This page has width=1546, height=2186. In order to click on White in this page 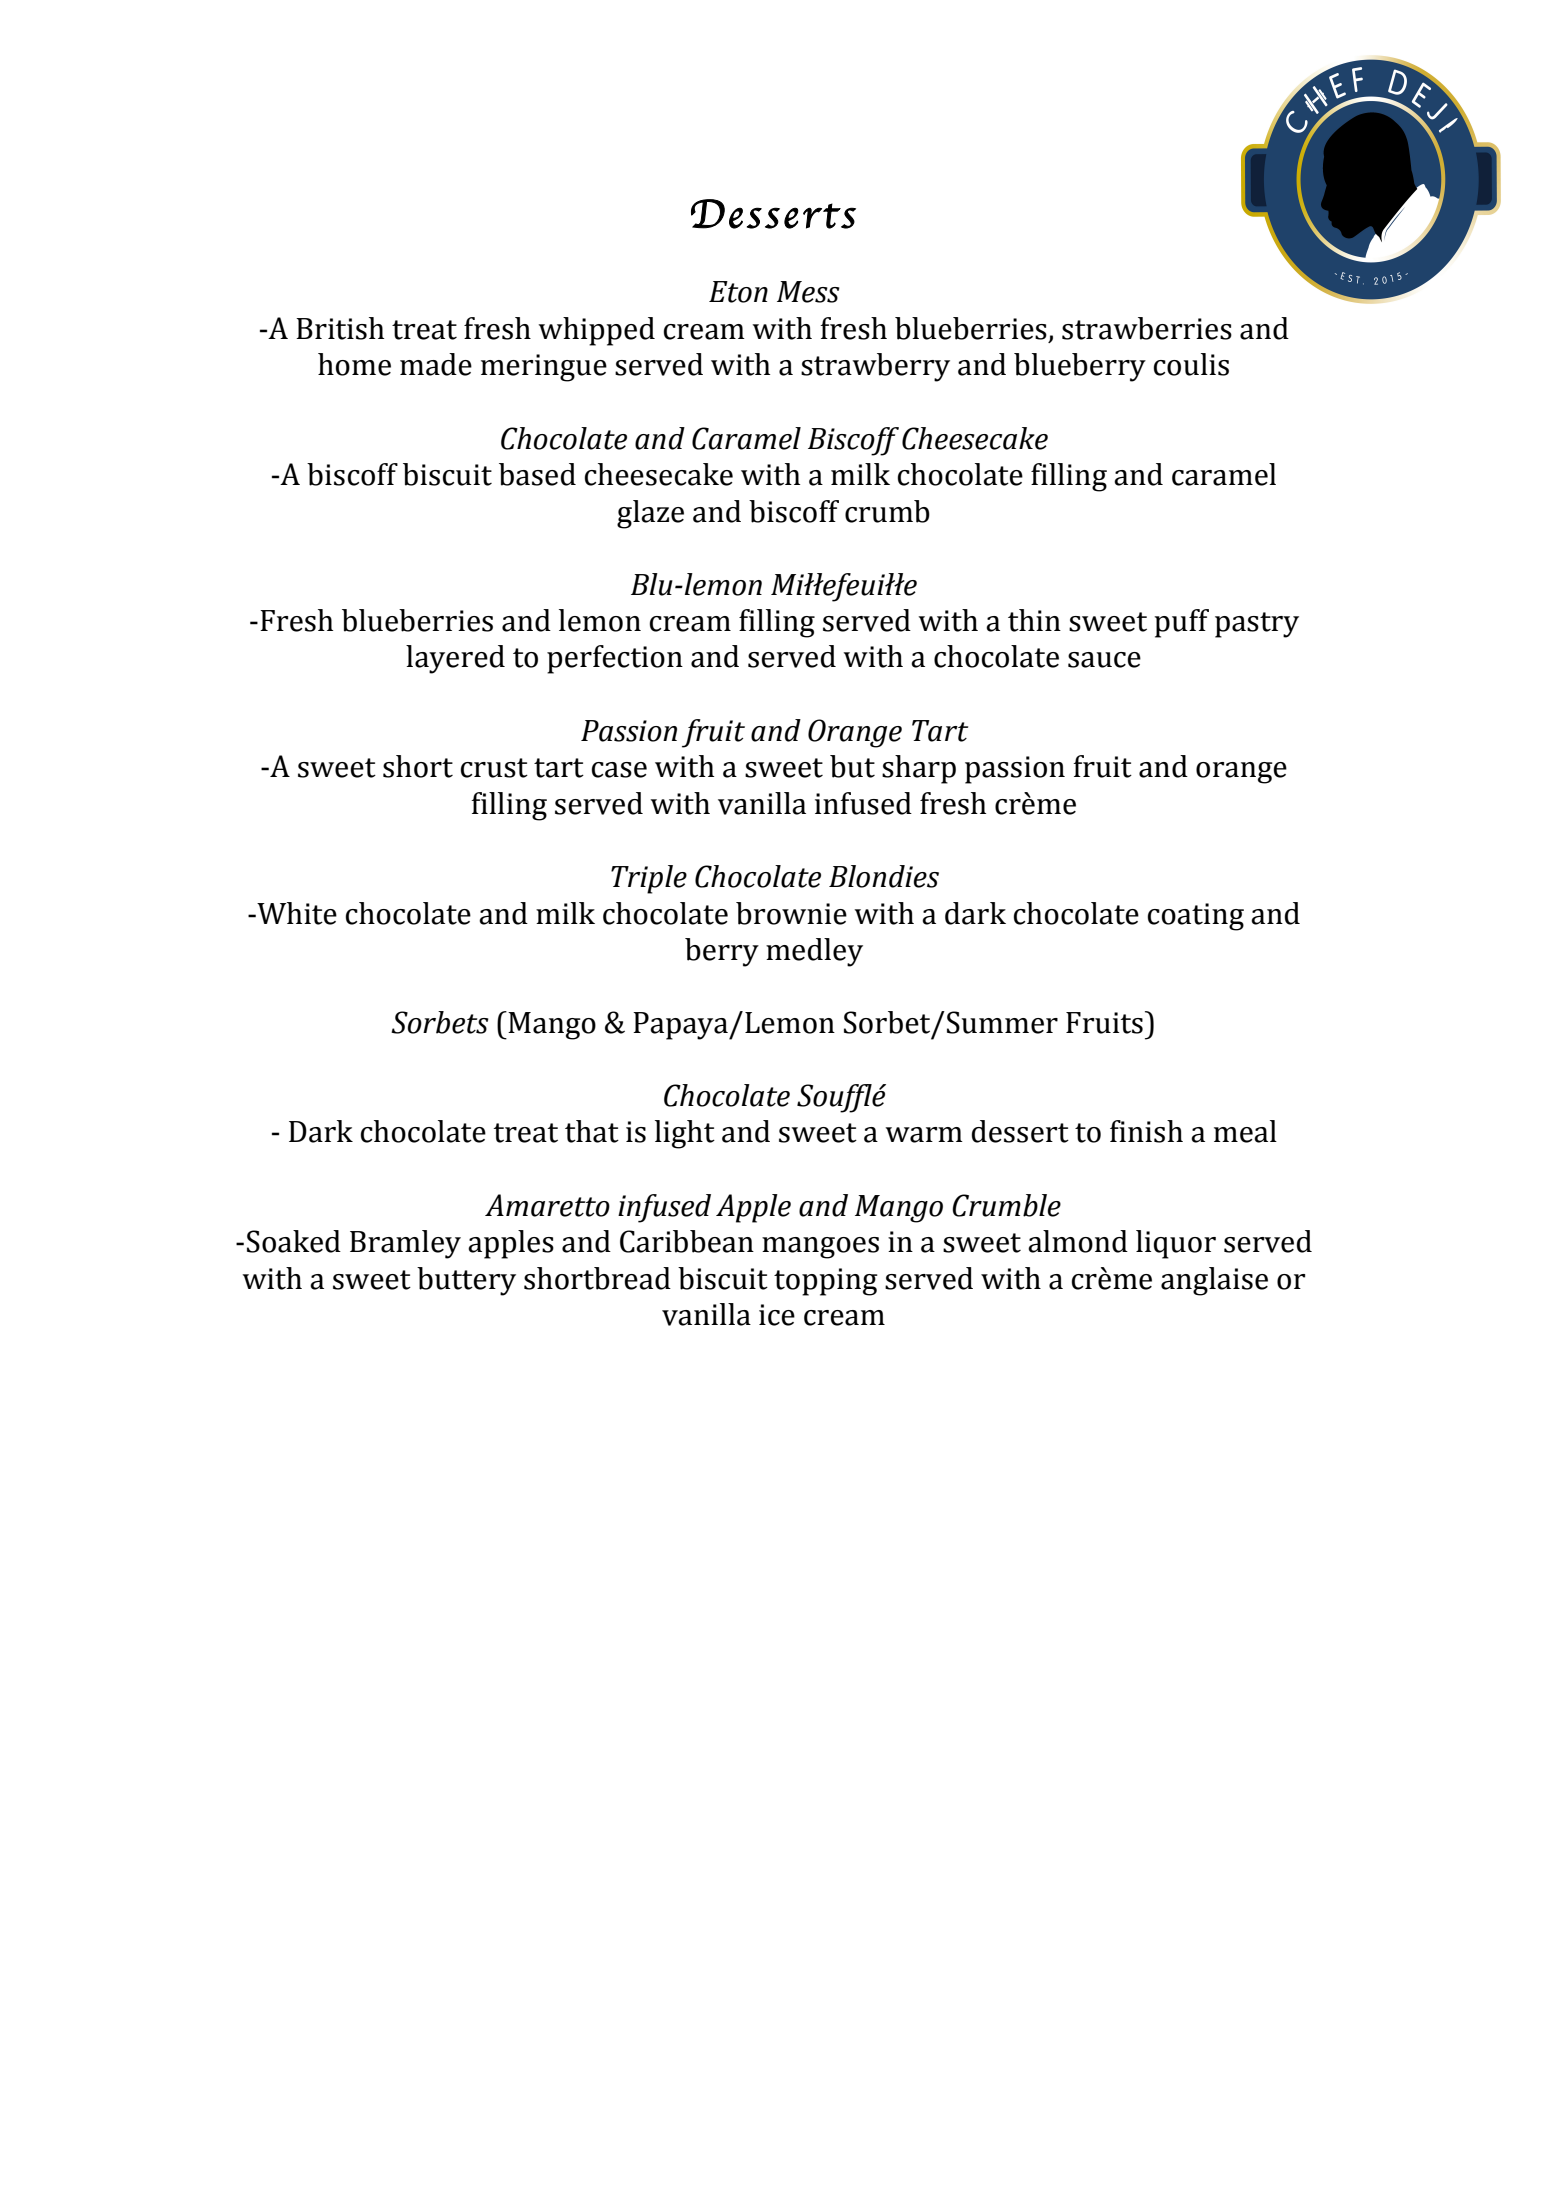, I will do `click(296, 913)`.
